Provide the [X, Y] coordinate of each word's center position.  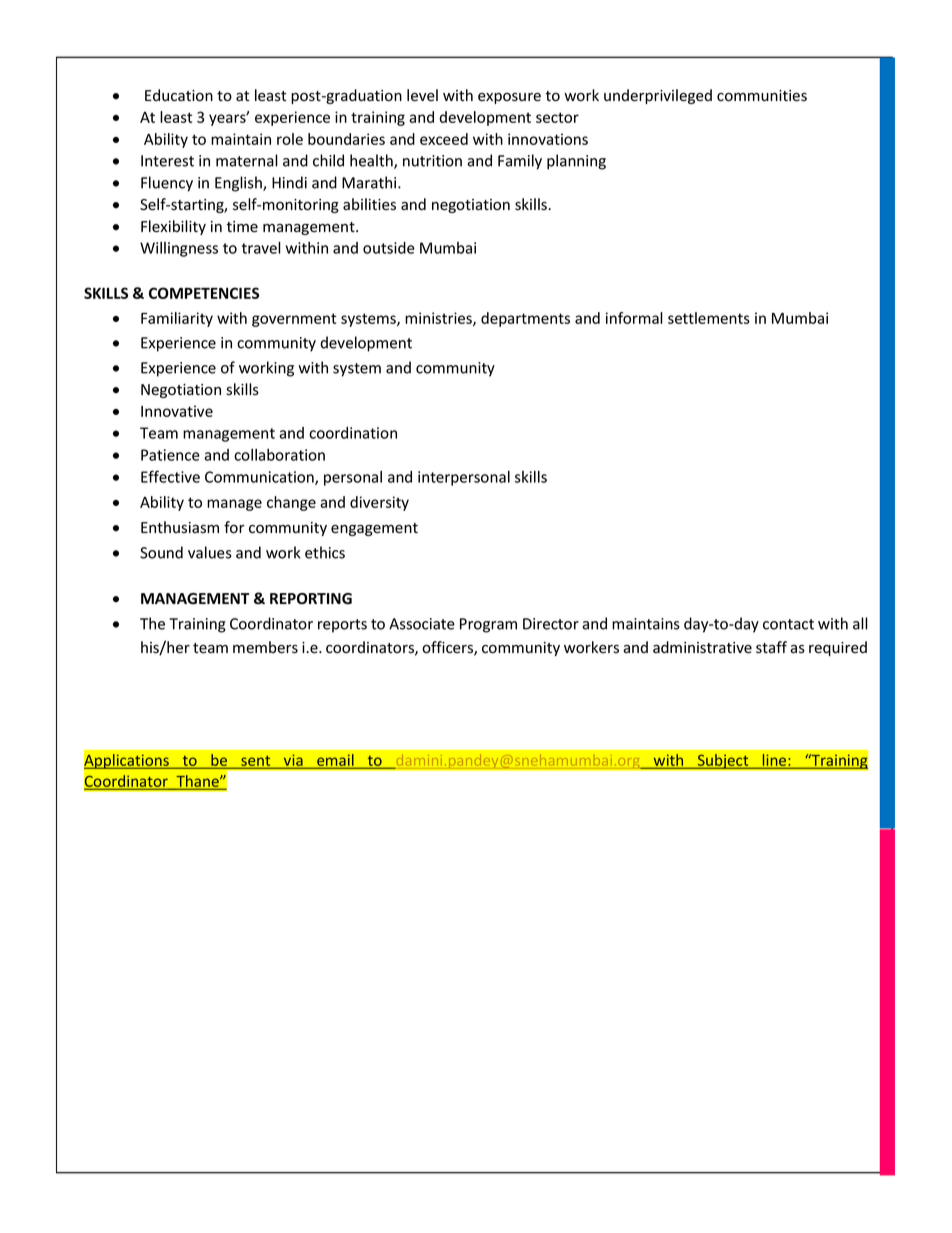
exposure [509, 98]
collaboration [279, 455]
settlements [709, 318]
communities [762, 96]
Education [179, 95]
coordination [353, 433]
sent [256, 762]
